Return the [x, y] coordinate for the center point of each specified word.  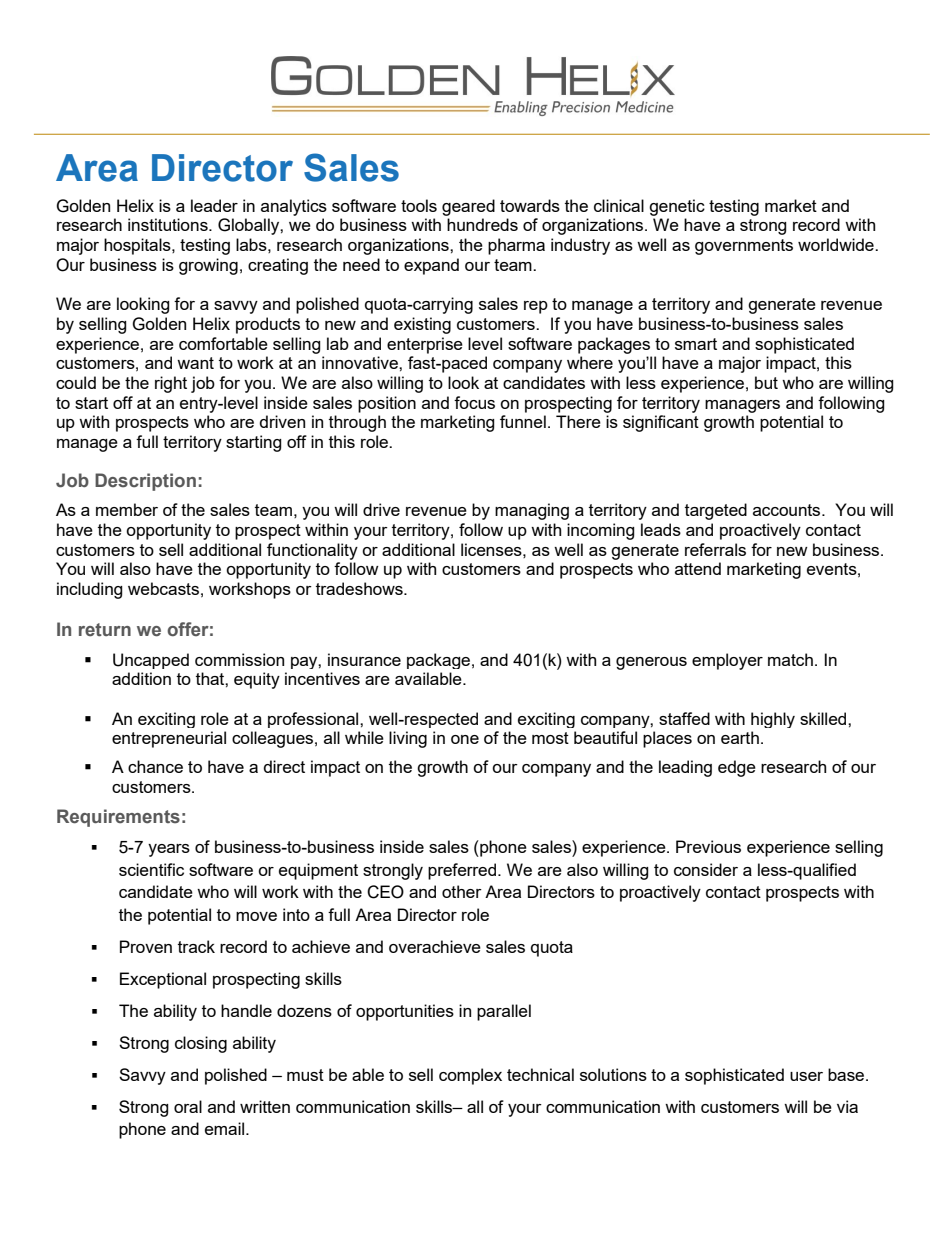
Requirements [118, 818]
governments [744, 247]
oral [188, 1106]
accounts [788, 510]
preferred [463, 871]
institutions [169, 224]
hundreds [482, 224]
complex [470, 1076]
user [806, 1076]
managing [532, 511]
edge [737, 768]
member [127, 509]
